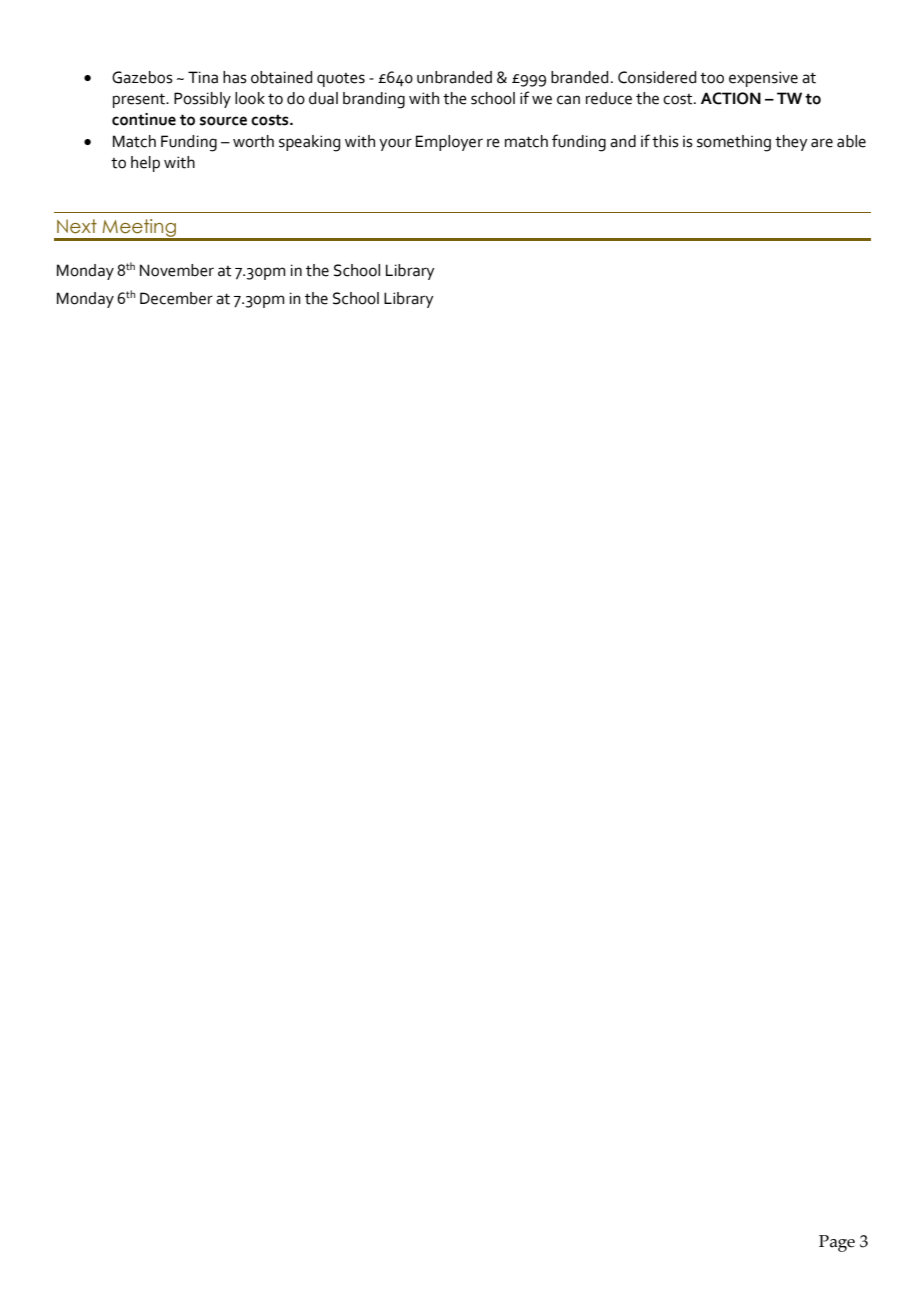 Image resolution: width=924 pixels, height=1308 pixels. Describe the element at coordinates (176, 298) in the screenshot. I see `December` at that location.
